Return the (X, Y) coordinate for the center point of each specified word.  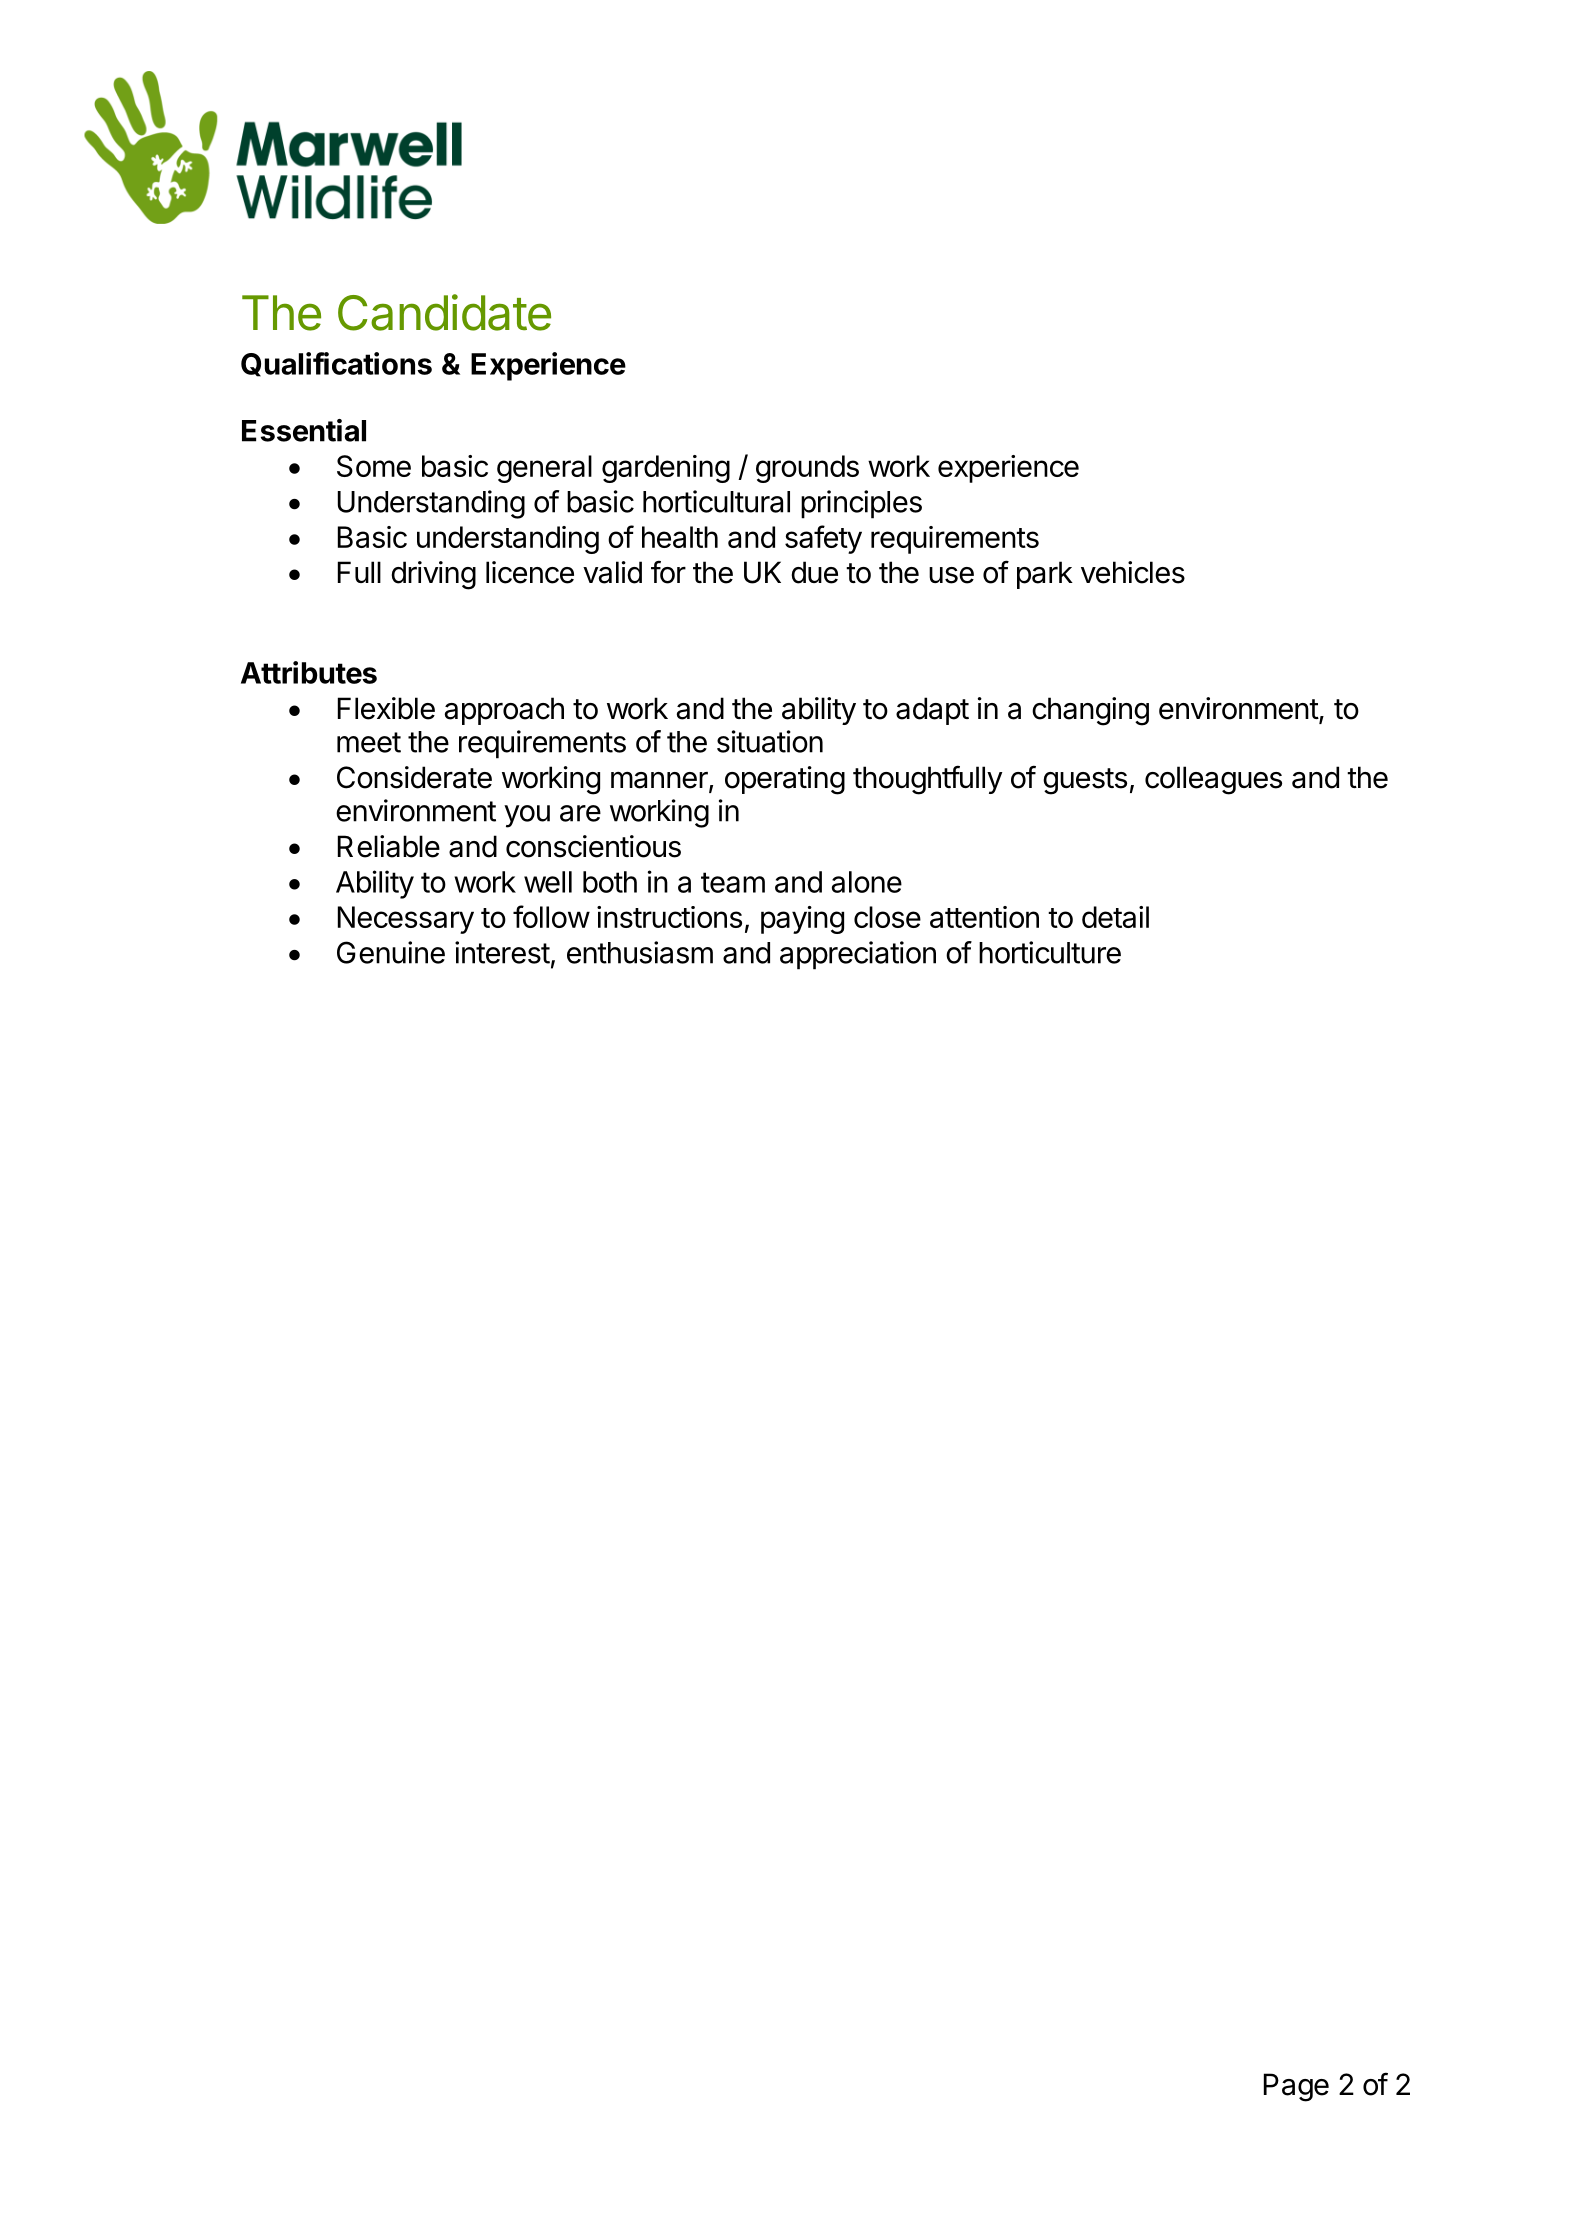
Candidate (444, 312)
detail (1115, 917)
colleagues (1213, 780)
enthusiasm (640, 952)
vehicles (1133, 572)
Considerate (414, 777)
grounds (807, 469)
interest (502, 952)
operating (785, 780)
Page (1296, 2087)
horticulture (1050, 952)
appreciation (858, 955)
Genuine (391, 952)
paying (802, 920)
